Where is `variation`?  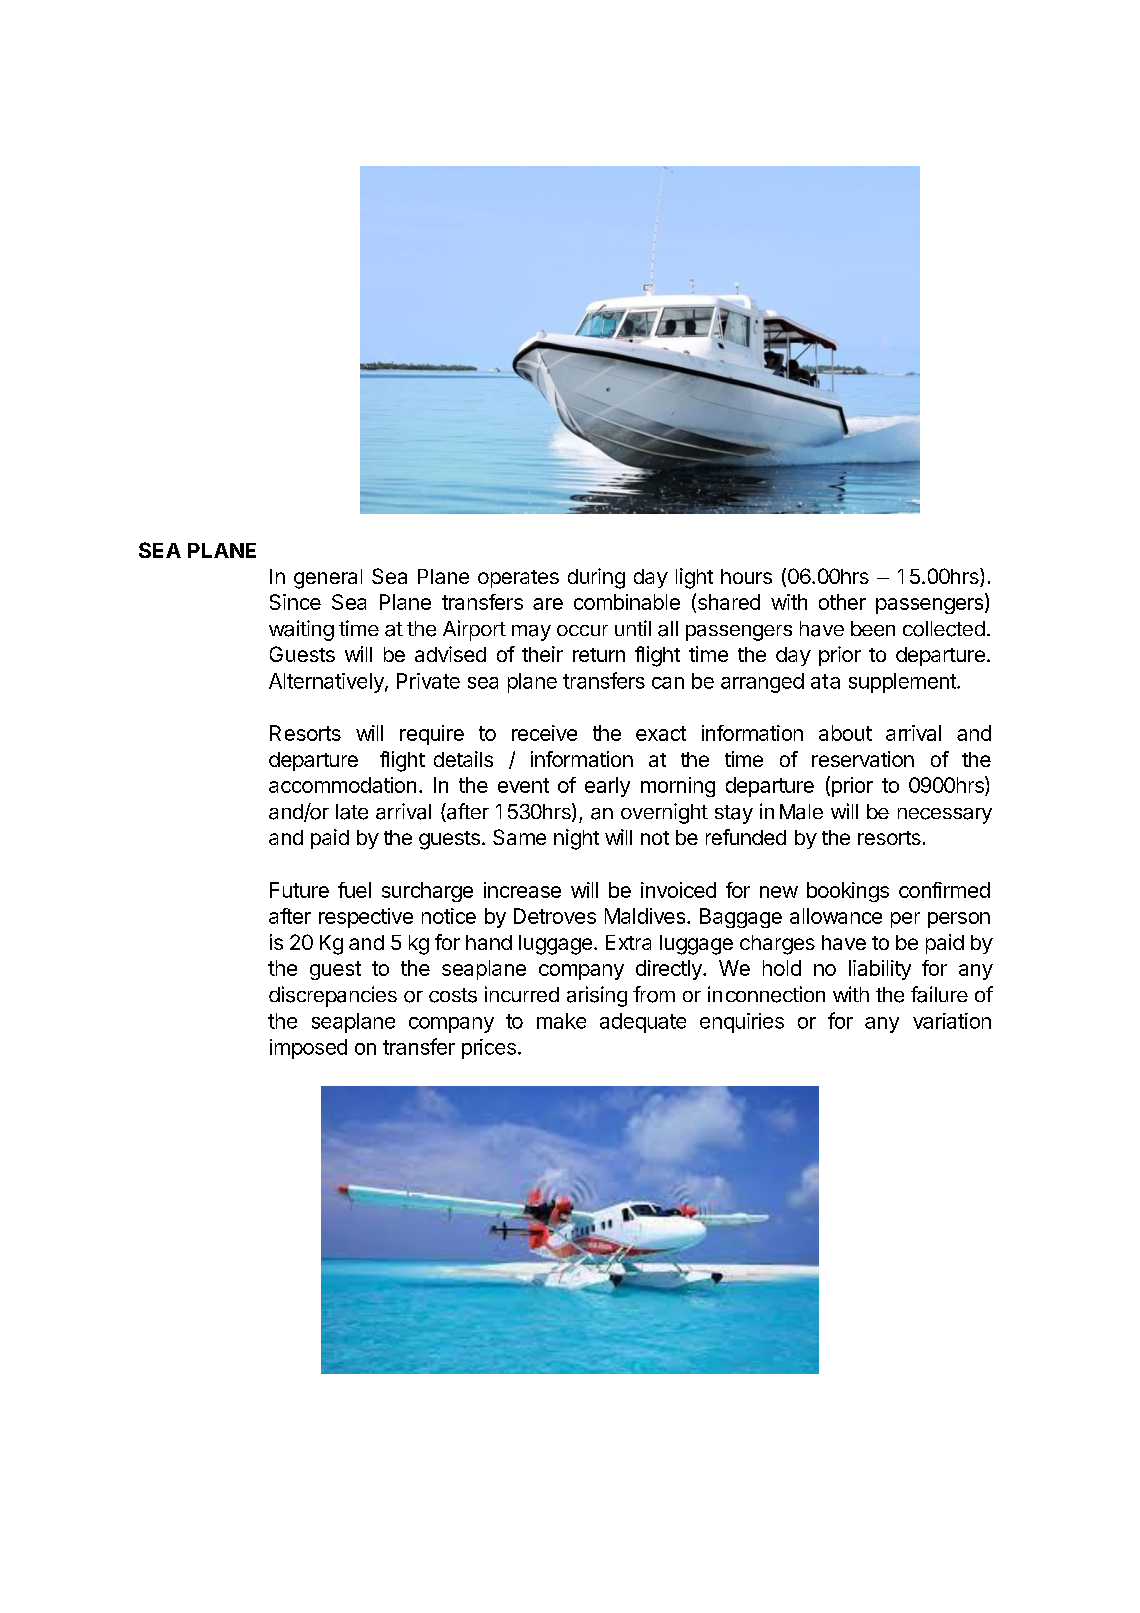
variation is located at coordinates (952, 1021).
